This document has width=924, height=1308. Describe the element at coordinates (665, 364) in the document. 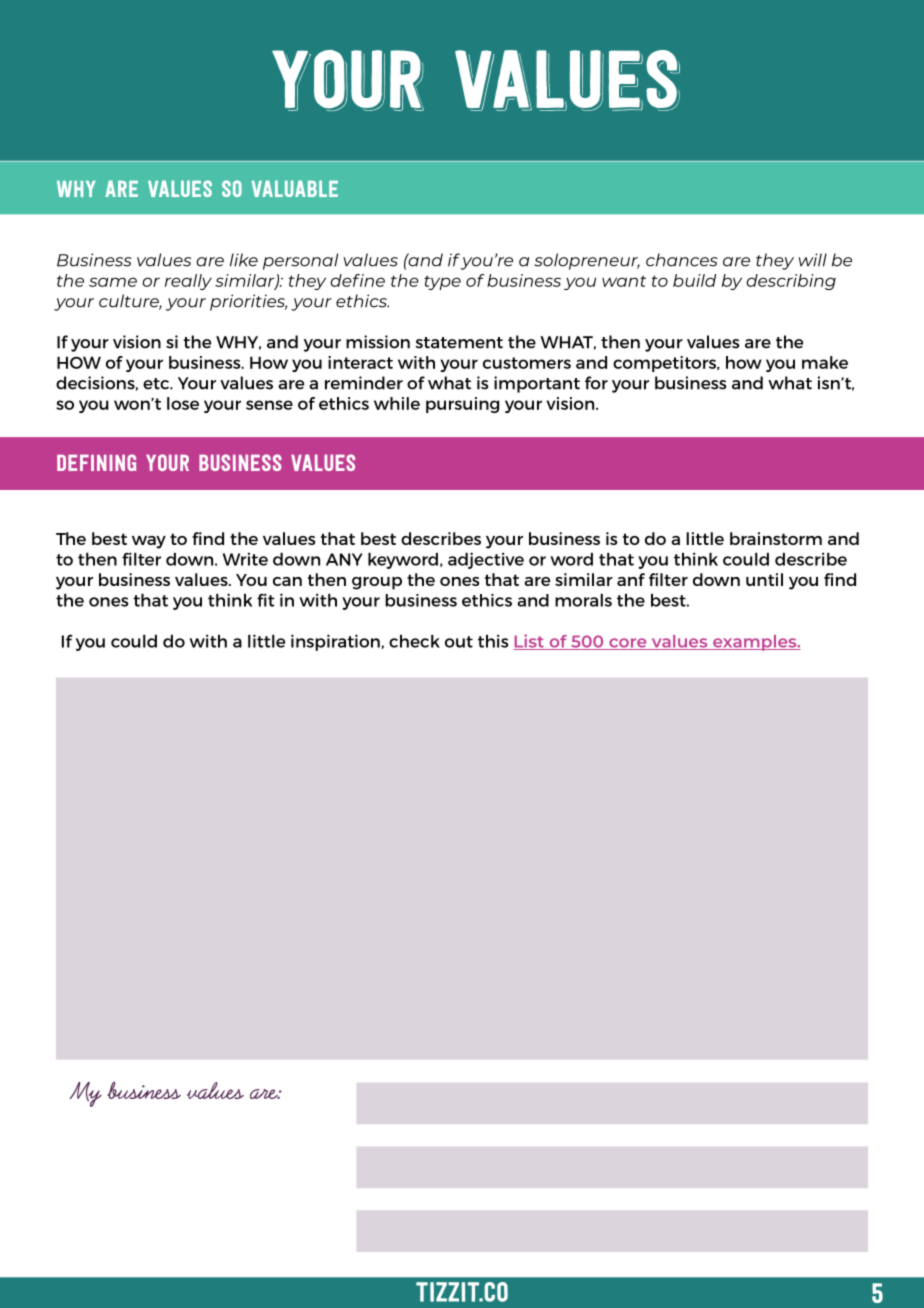

I see `competitors` at that location.
